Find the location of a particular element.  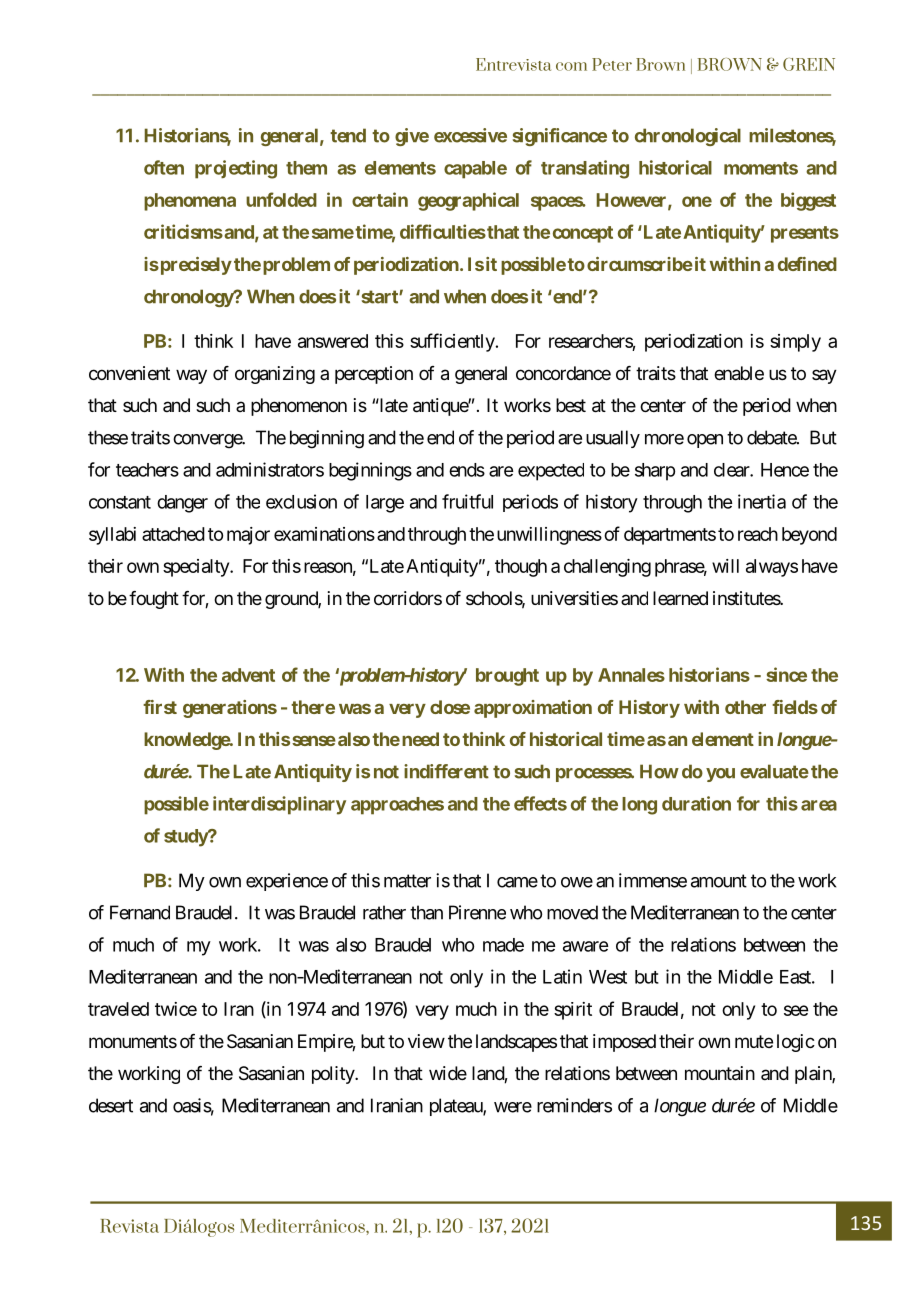

though is located at coordinates (521, 568).
